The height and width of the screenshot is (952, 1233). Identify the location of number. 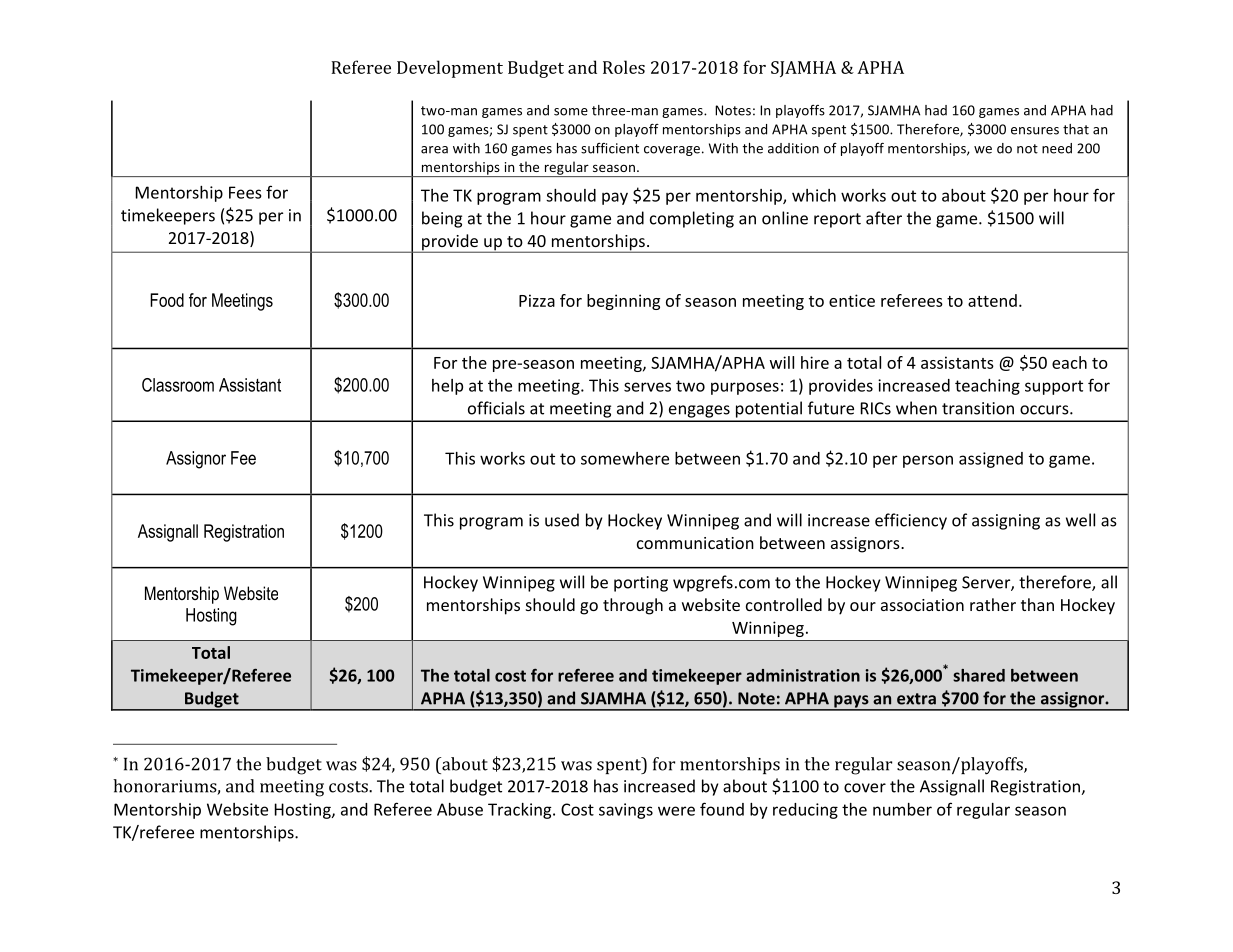
(902, 809).
